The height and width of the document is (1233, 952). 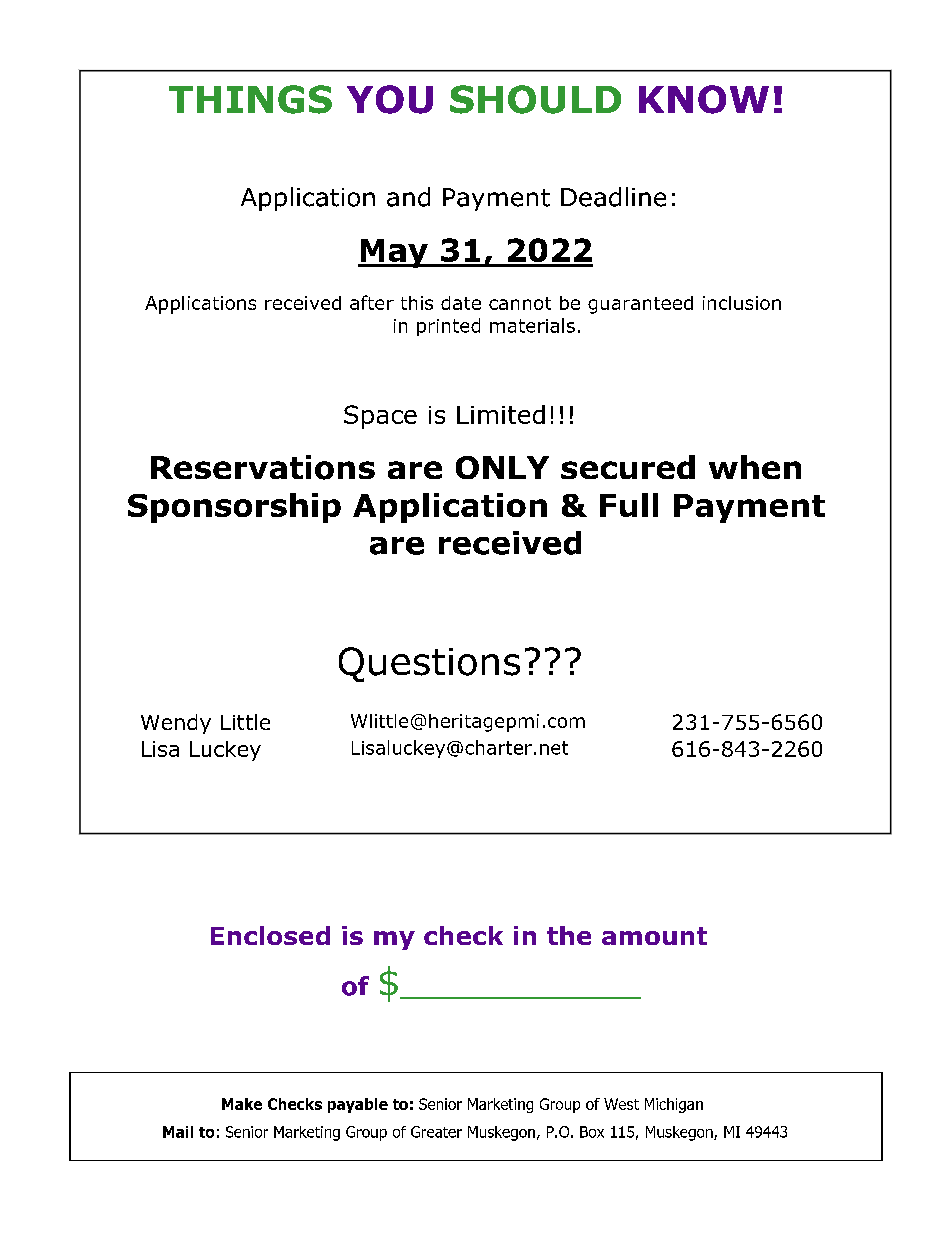 What do you see at coordinates (640, 305) in the document?
I see `guaranteed` at bounding box center [640, 305].
